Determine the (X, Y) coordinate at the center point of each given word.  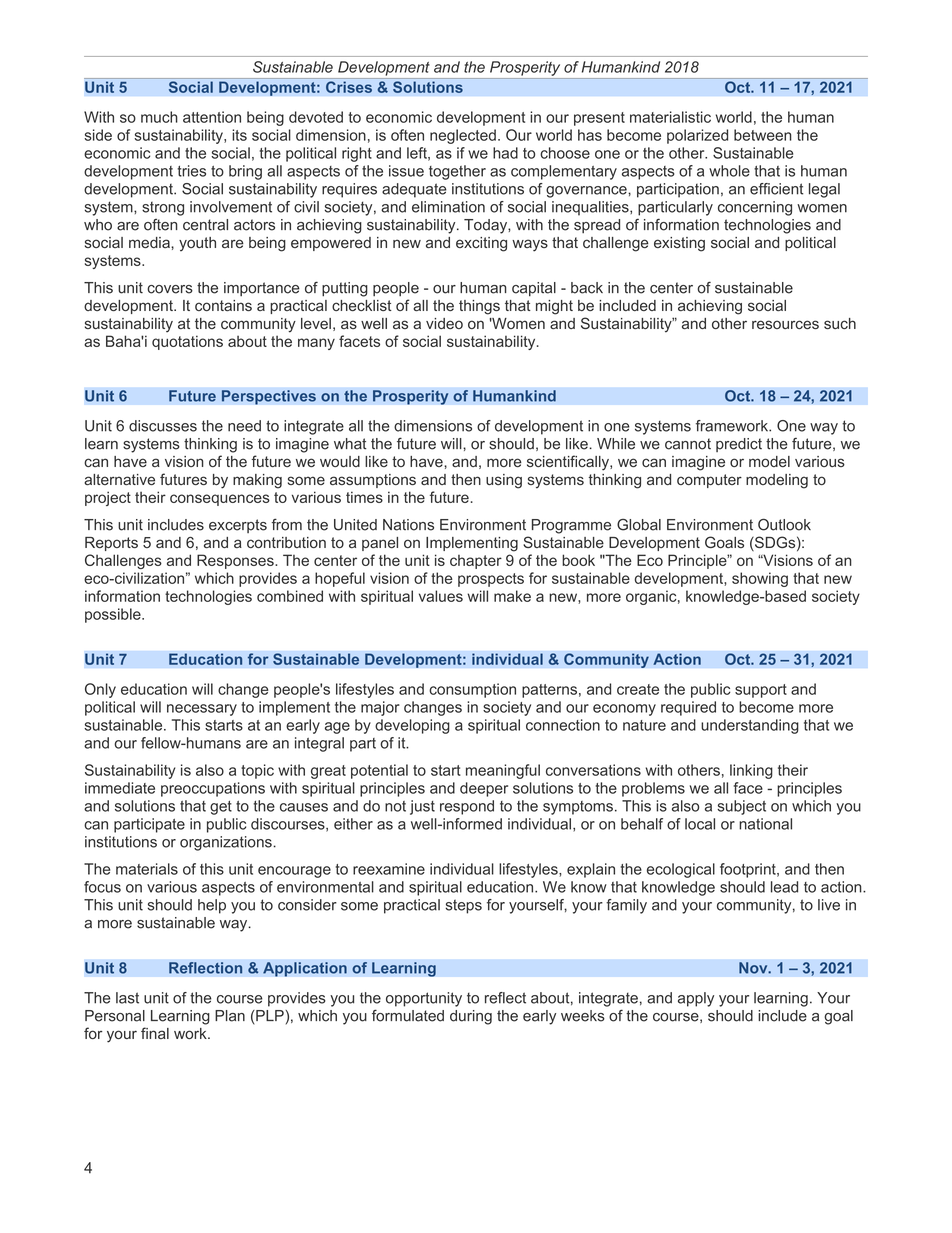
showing (760, 579)
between (763, 135)
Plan (230, 1016)
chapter (476, 562)
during (471, 1017)
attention (212, 117)
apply (696, 999)
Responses (236, 561)
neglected (463, 136)
